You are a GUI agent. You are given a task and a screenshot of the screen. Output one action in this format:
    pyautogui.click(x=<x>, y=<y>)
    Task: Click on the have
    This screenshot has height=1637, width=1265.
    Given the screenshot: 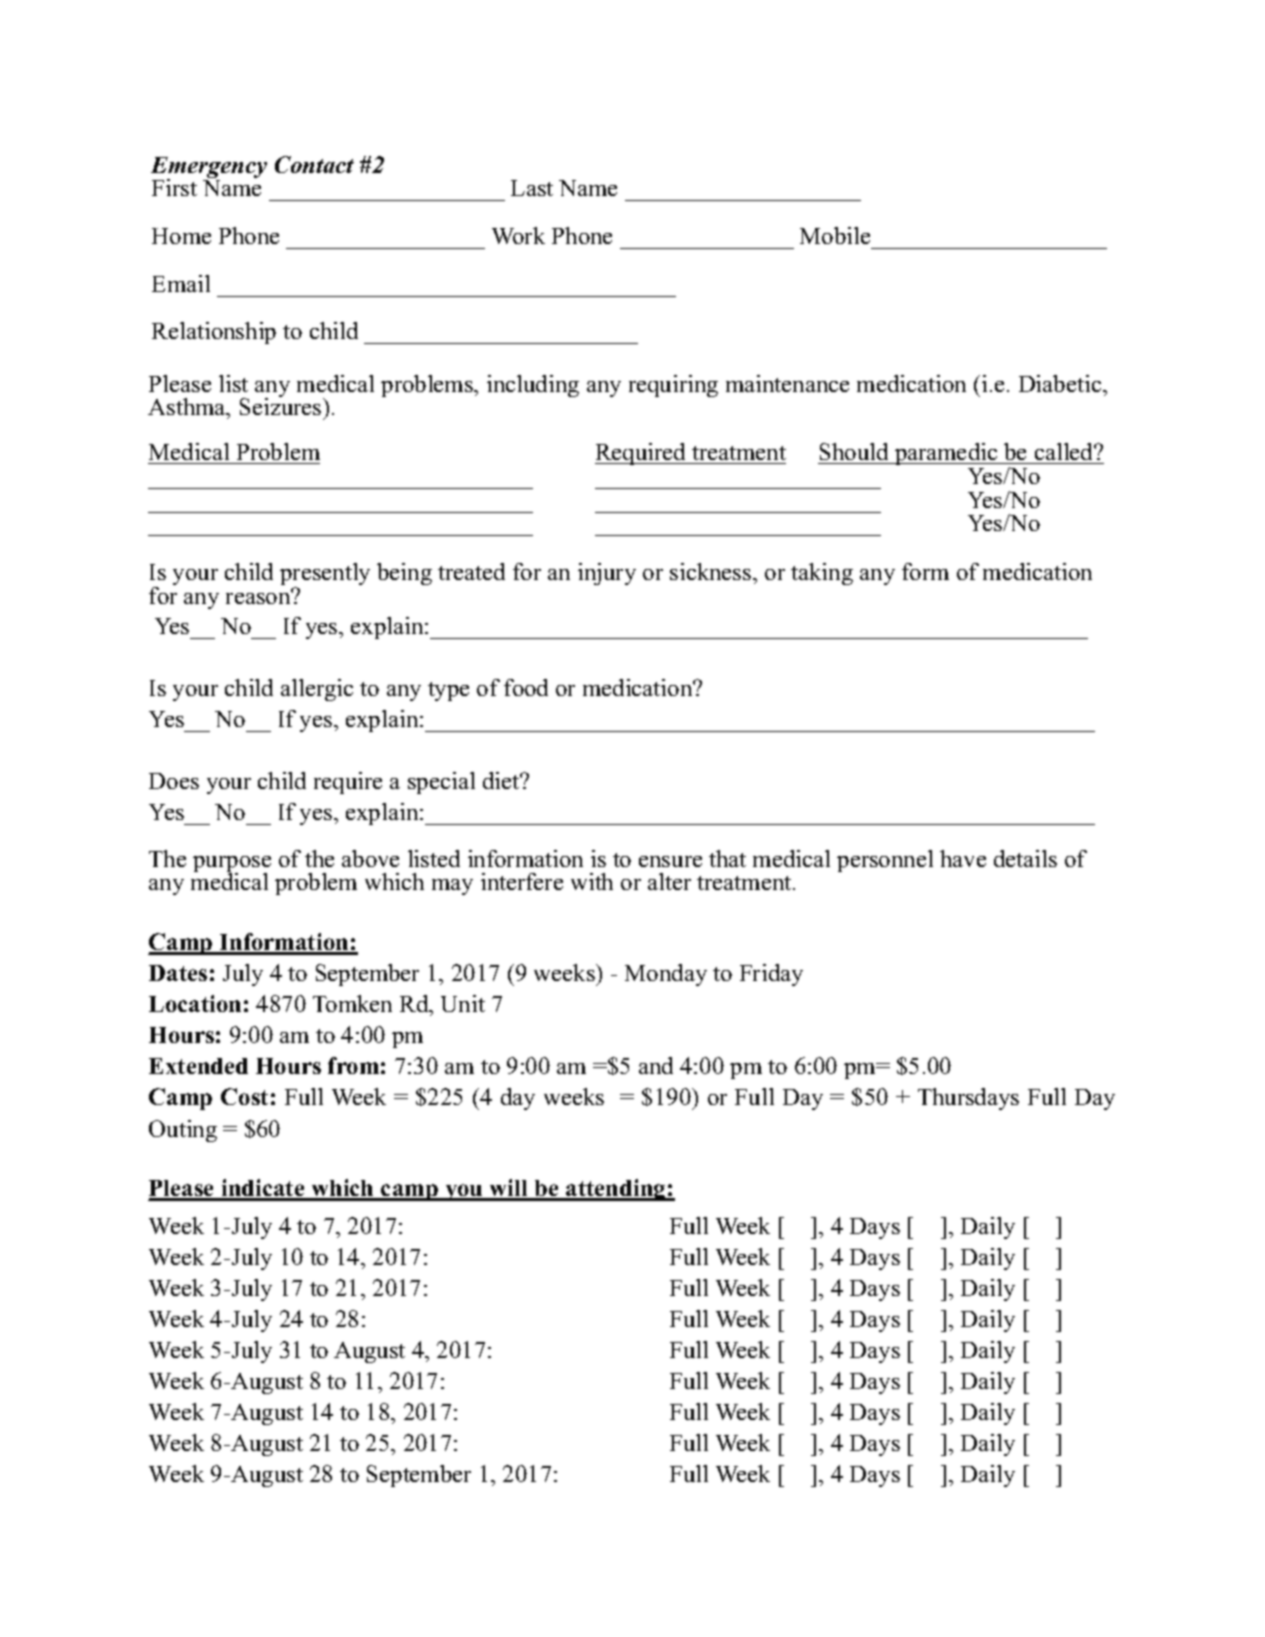 What is the action you would take?
    pyautogui.click(x=963, y=858)
